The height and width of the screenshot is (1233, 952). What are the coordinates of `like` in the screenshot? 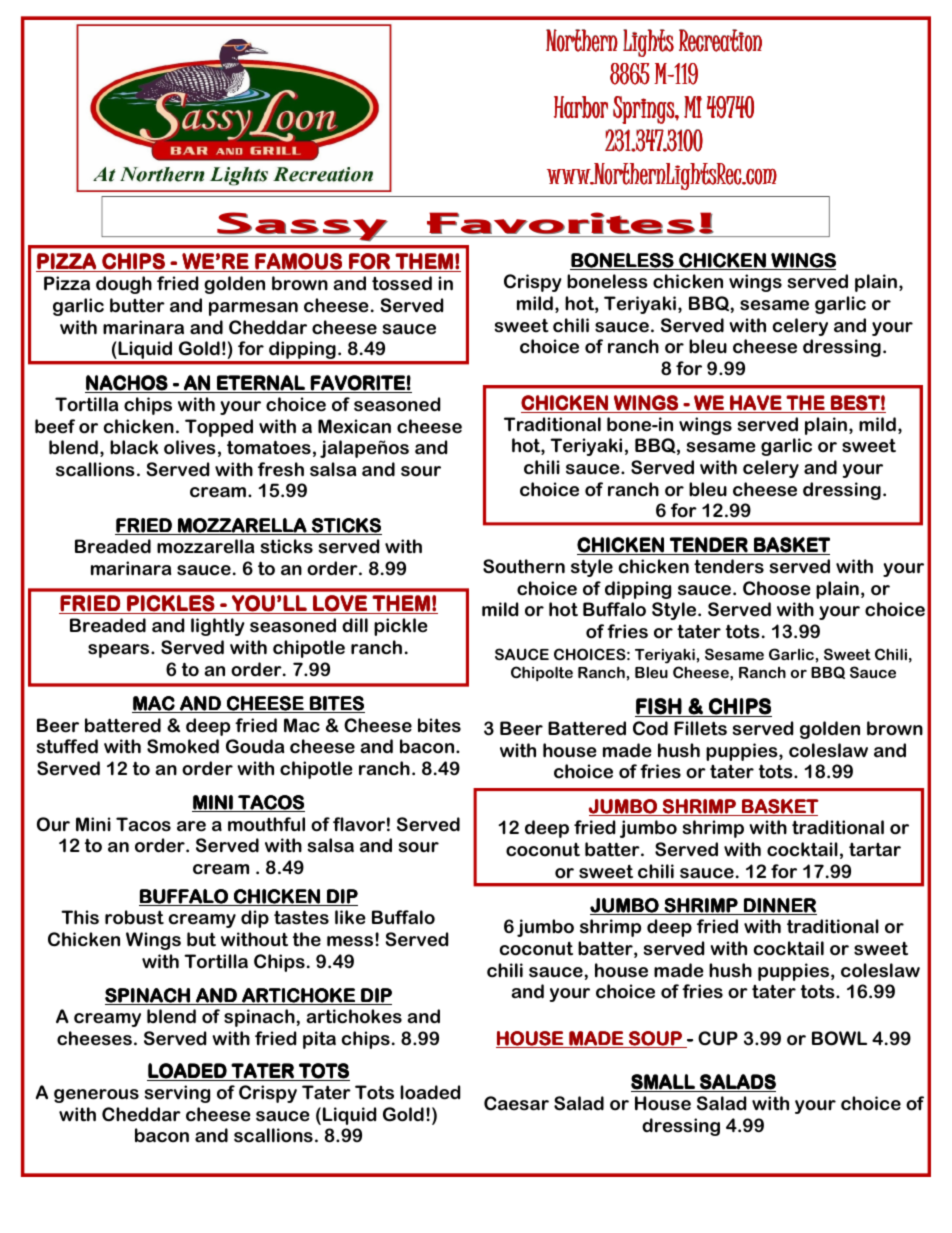 It's located at (350, 917).
